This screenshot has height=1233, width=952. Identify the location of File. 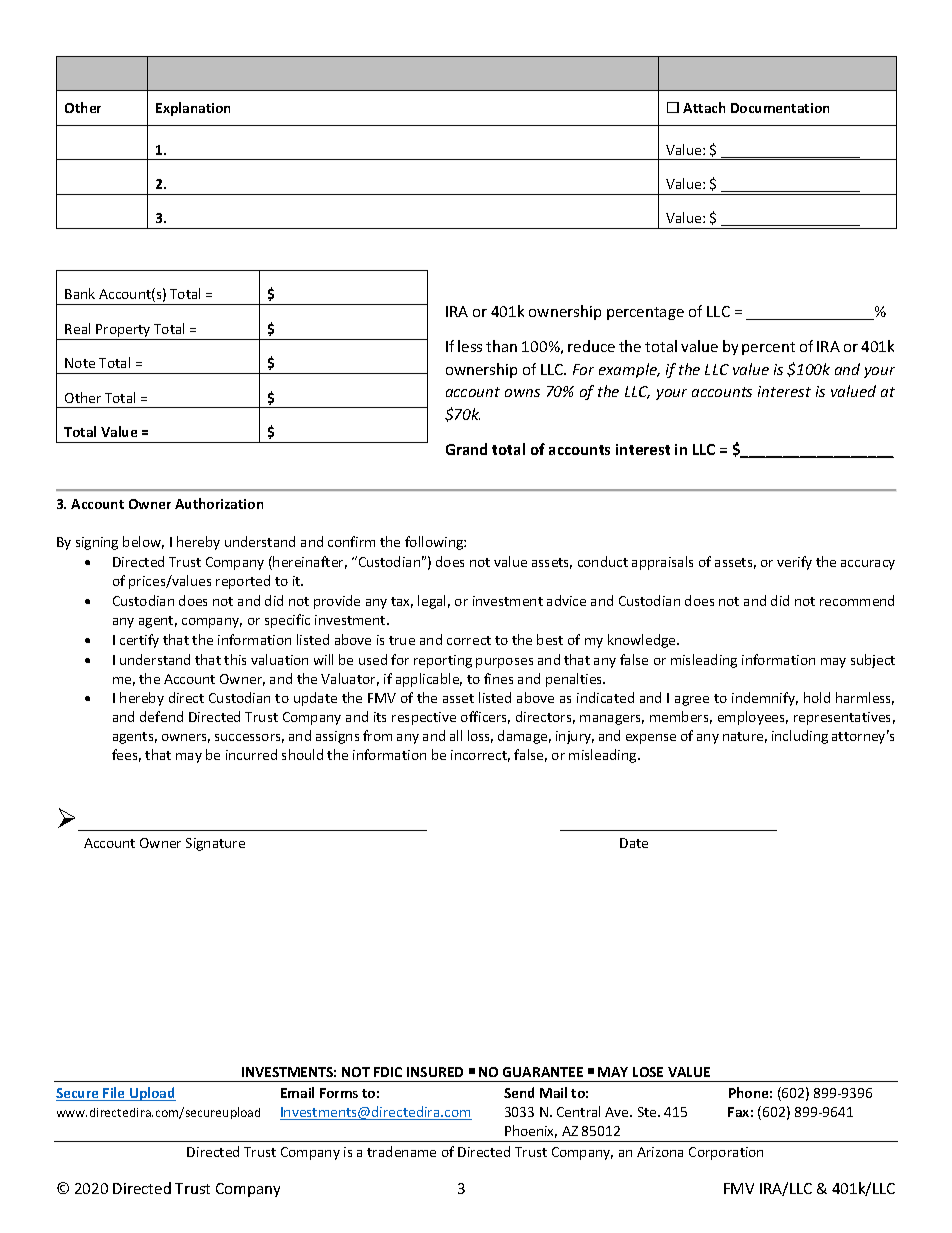
(114, 1094).
